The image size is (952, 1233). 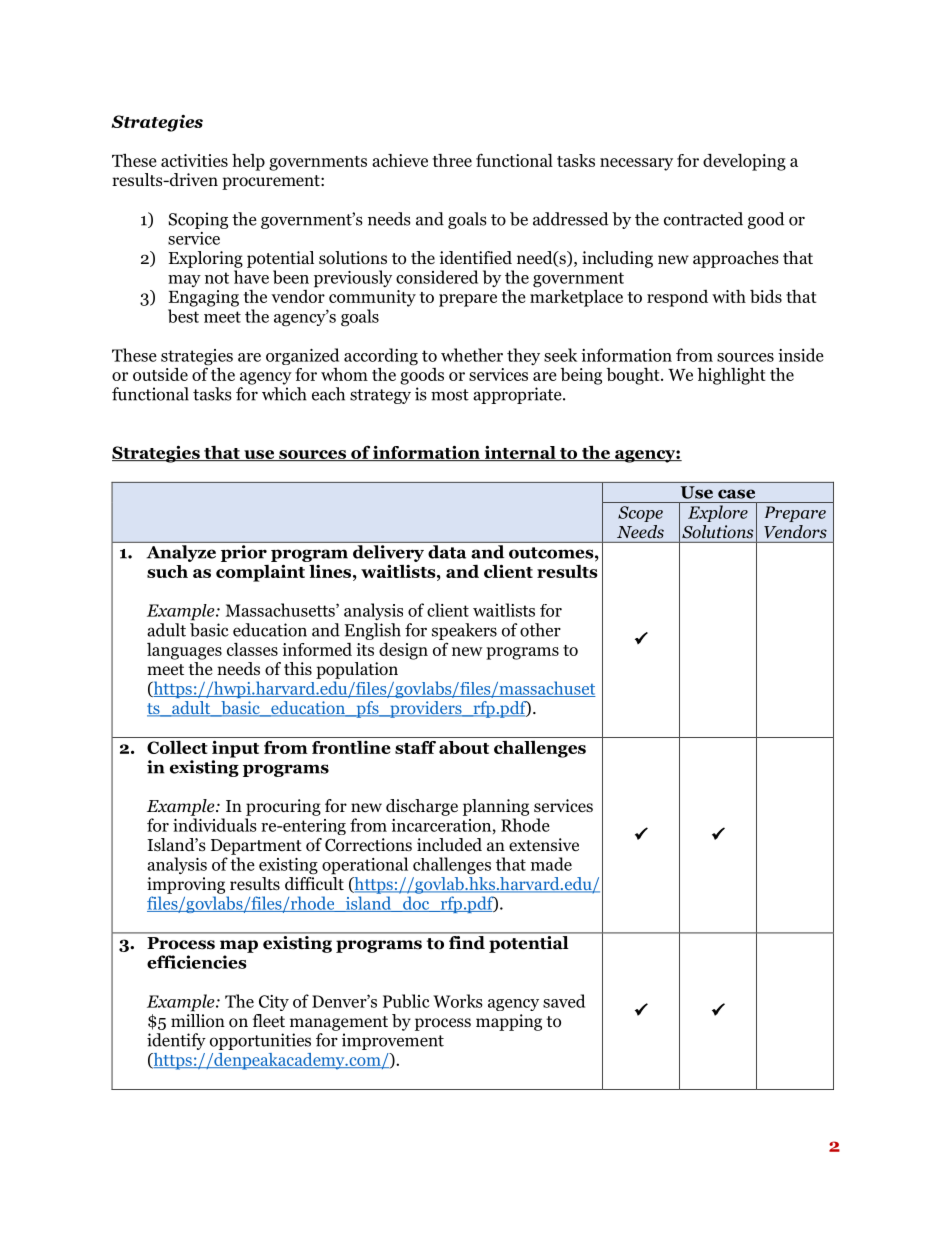 I want to click on Collect, so click(x=177, y=747).
